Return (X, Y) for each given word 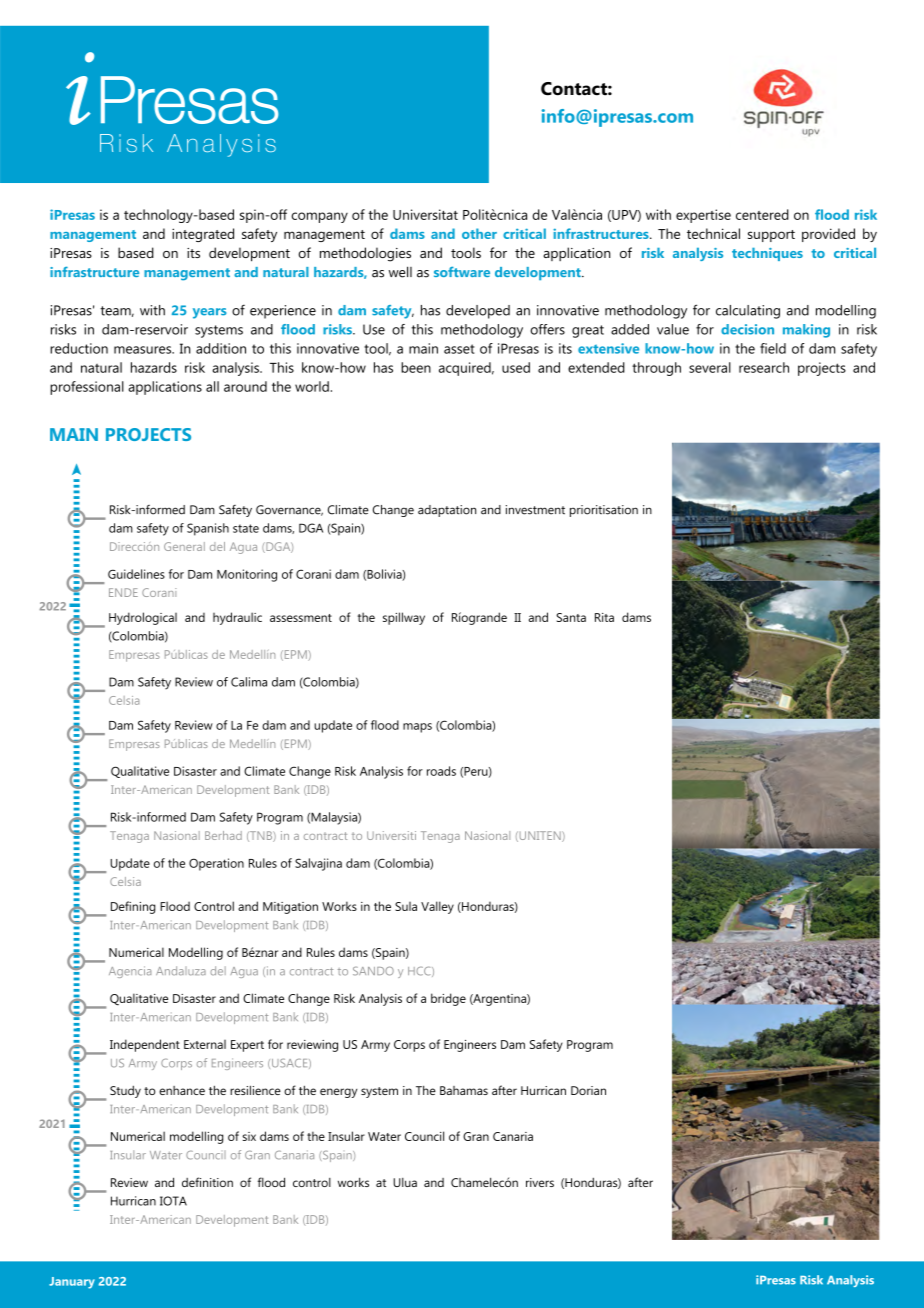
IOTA (173, 1201)
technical (713, 233)
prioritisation (604, 511)
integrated (203, 235)
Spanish (208, 529)
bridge (448, 999)
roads (441, 771)
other (479, 233)
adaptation (447, 511)
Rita (604, 617)
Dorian (588, 1090)
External (205, 1044)
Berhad (223, 835)
